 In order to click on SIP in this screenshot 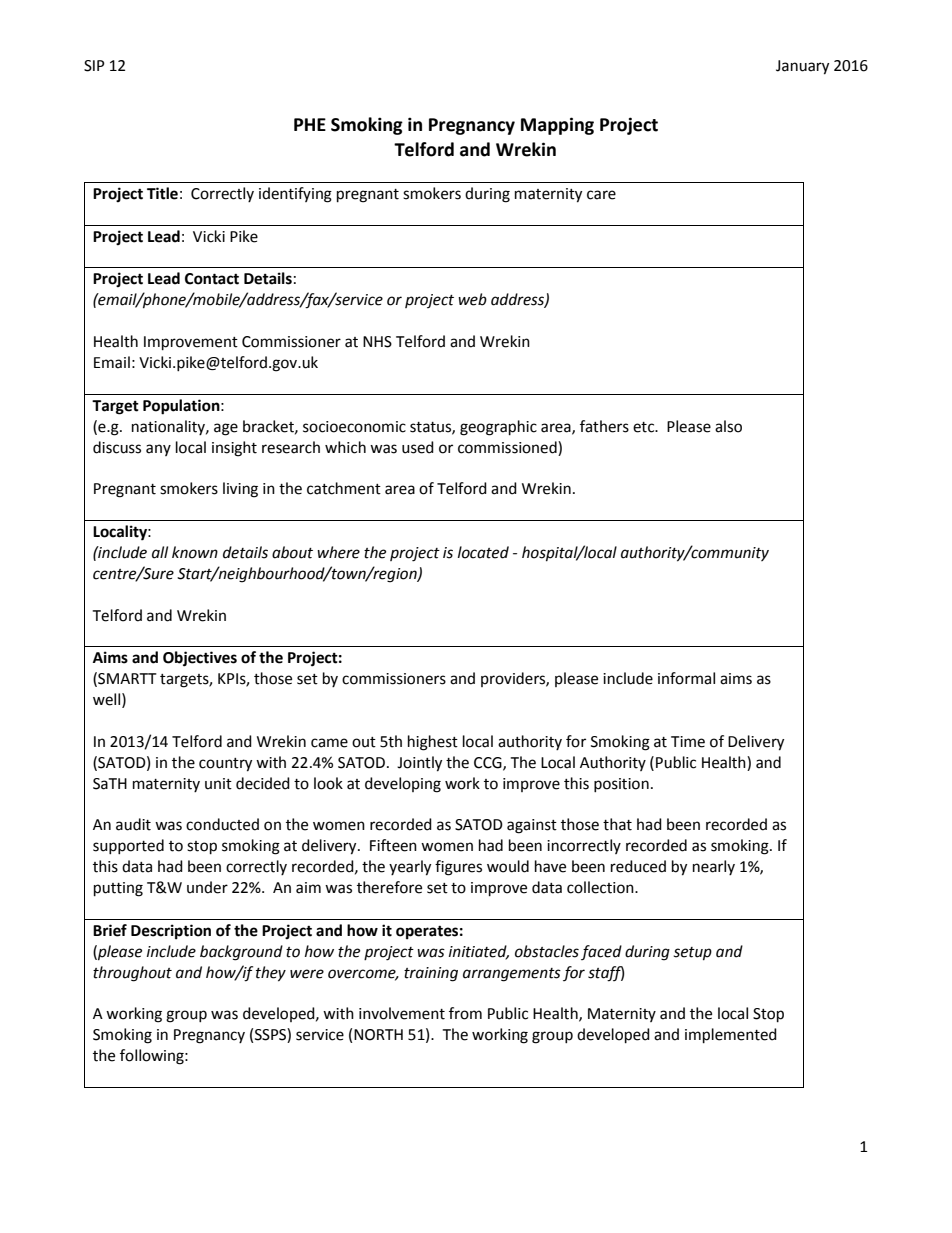, I will do `click(94, 66)`.
